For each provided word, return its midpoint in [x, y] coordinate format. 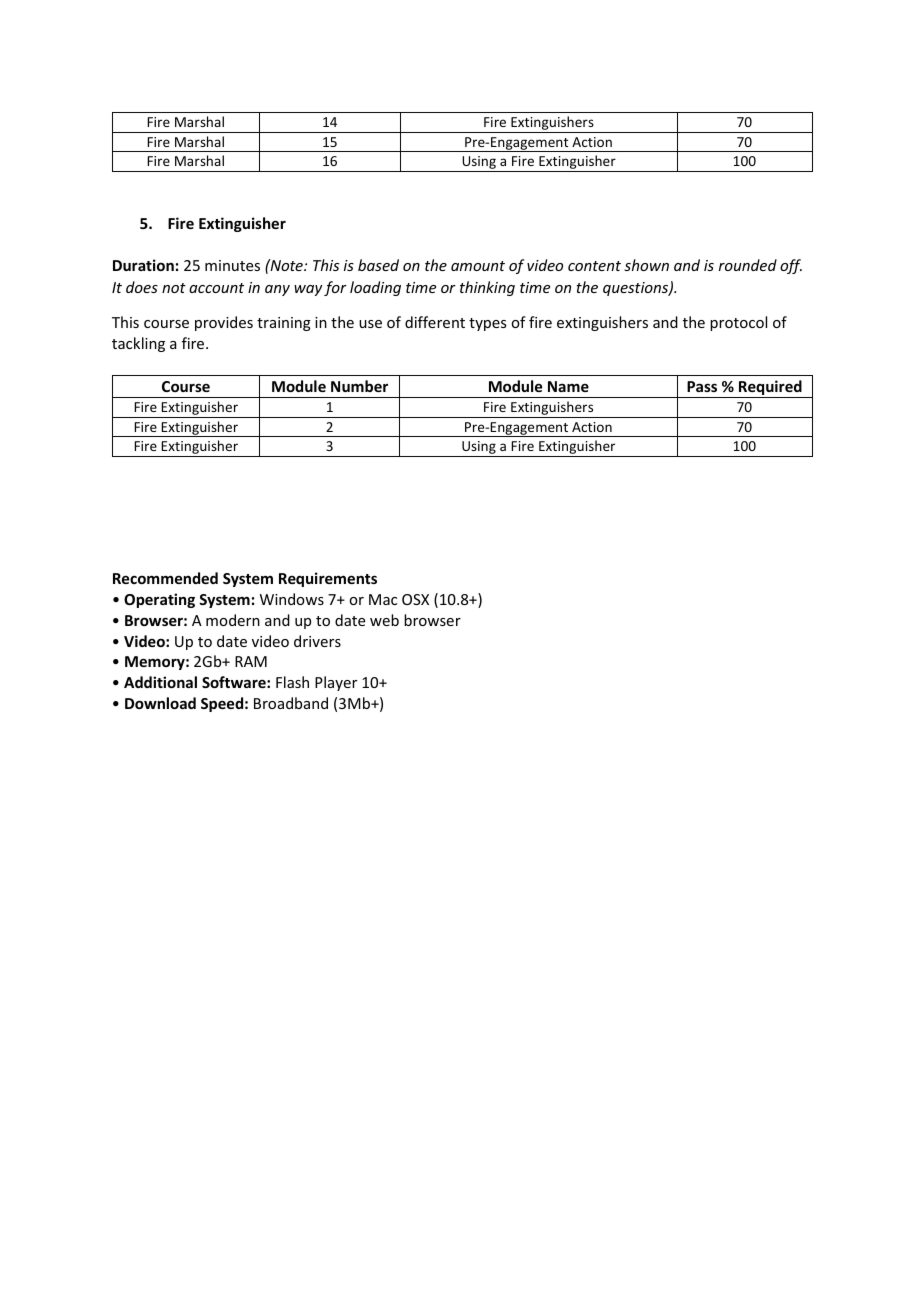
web [384, 620]
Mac [383, 599]
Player [336, 683]
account [216, 288]
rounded [748, 265]
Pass [702, 386]
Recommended [165, 578]
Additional [160, 682]
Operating [159, 600]
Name [568, 386]
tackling [138, 344]
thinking [487, 288]
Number [359, 386]
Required [770, 389]
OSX [415, 599]
